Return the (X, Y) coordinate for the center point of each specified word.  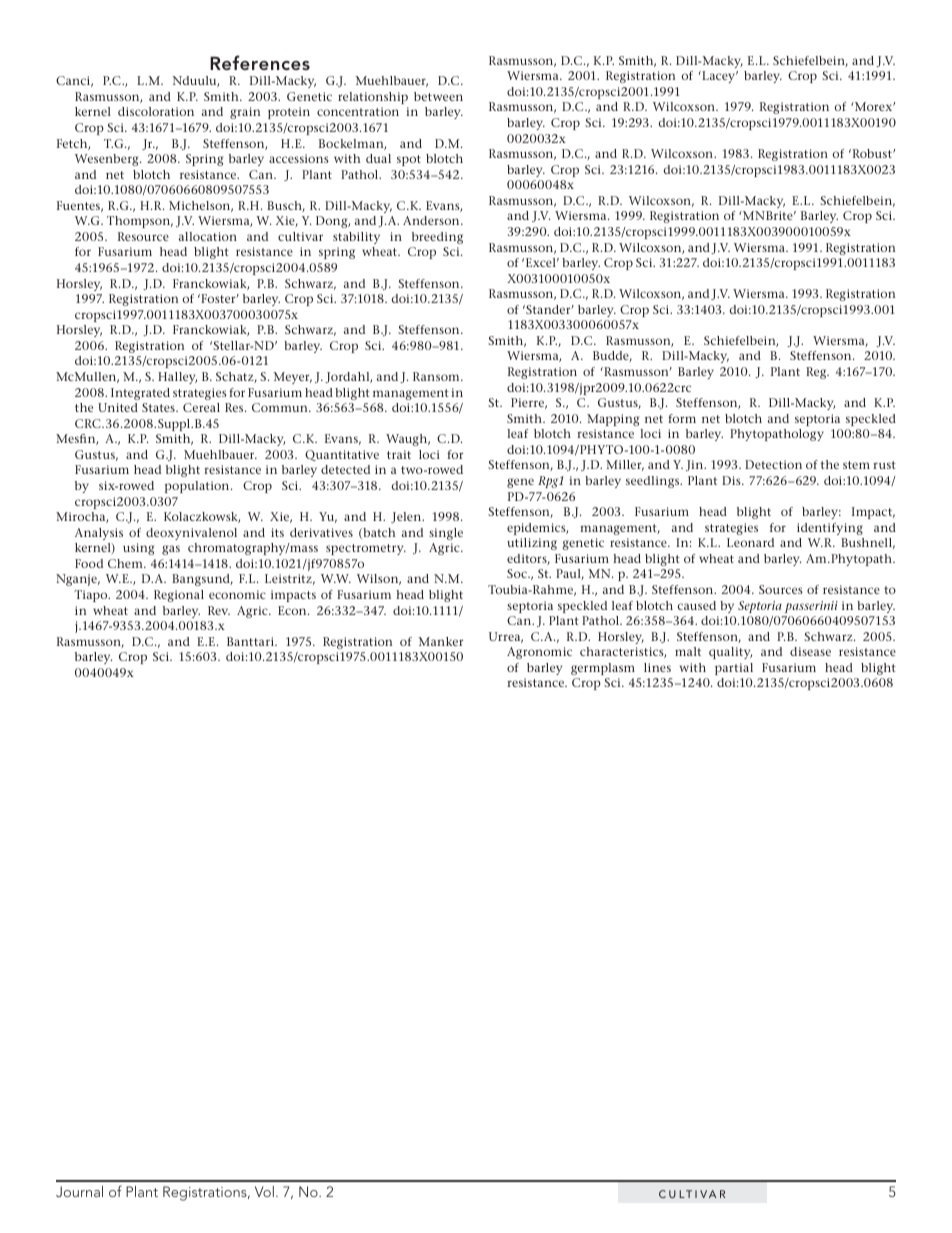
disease (810, 651)
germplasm (603, 669)
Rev (219, 610)
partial (734, 669)
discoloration (156, 111)
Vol (264, 1191)
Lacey (719, 77)
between (438, 96)
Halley (177, 378)
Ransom (437, 376)
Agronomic (539, 653)
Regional (179, 596)
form (682, 418)
